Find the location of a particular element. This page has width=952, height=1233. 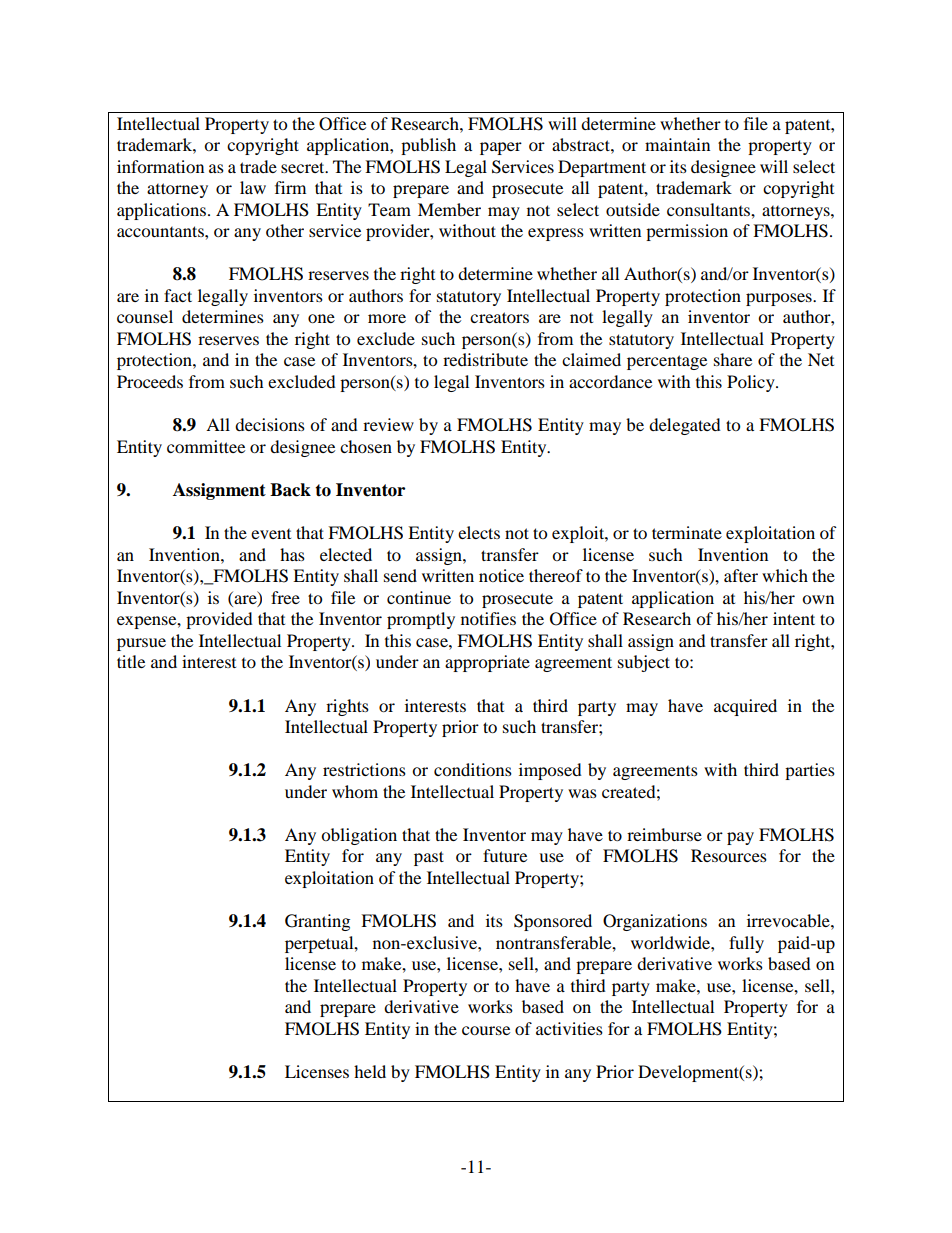

held is located at coordinates (370, 1071).
